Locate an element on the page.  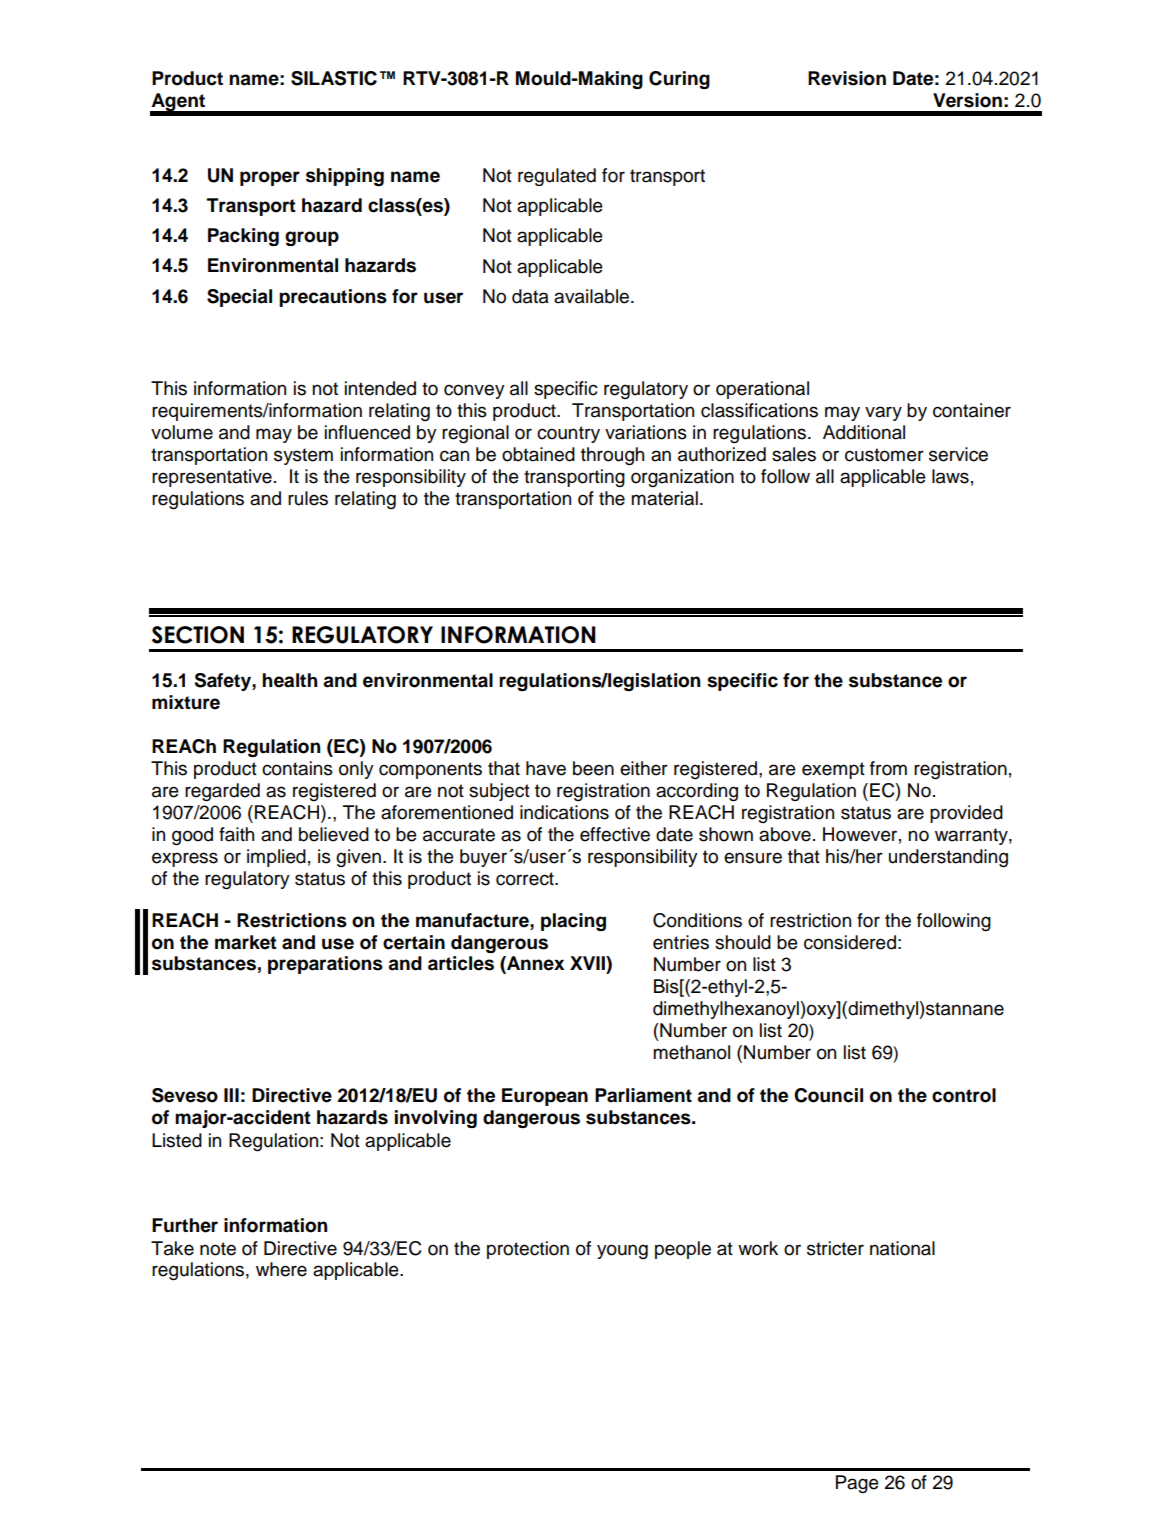
regulated is located at coordinates (557, 177).
